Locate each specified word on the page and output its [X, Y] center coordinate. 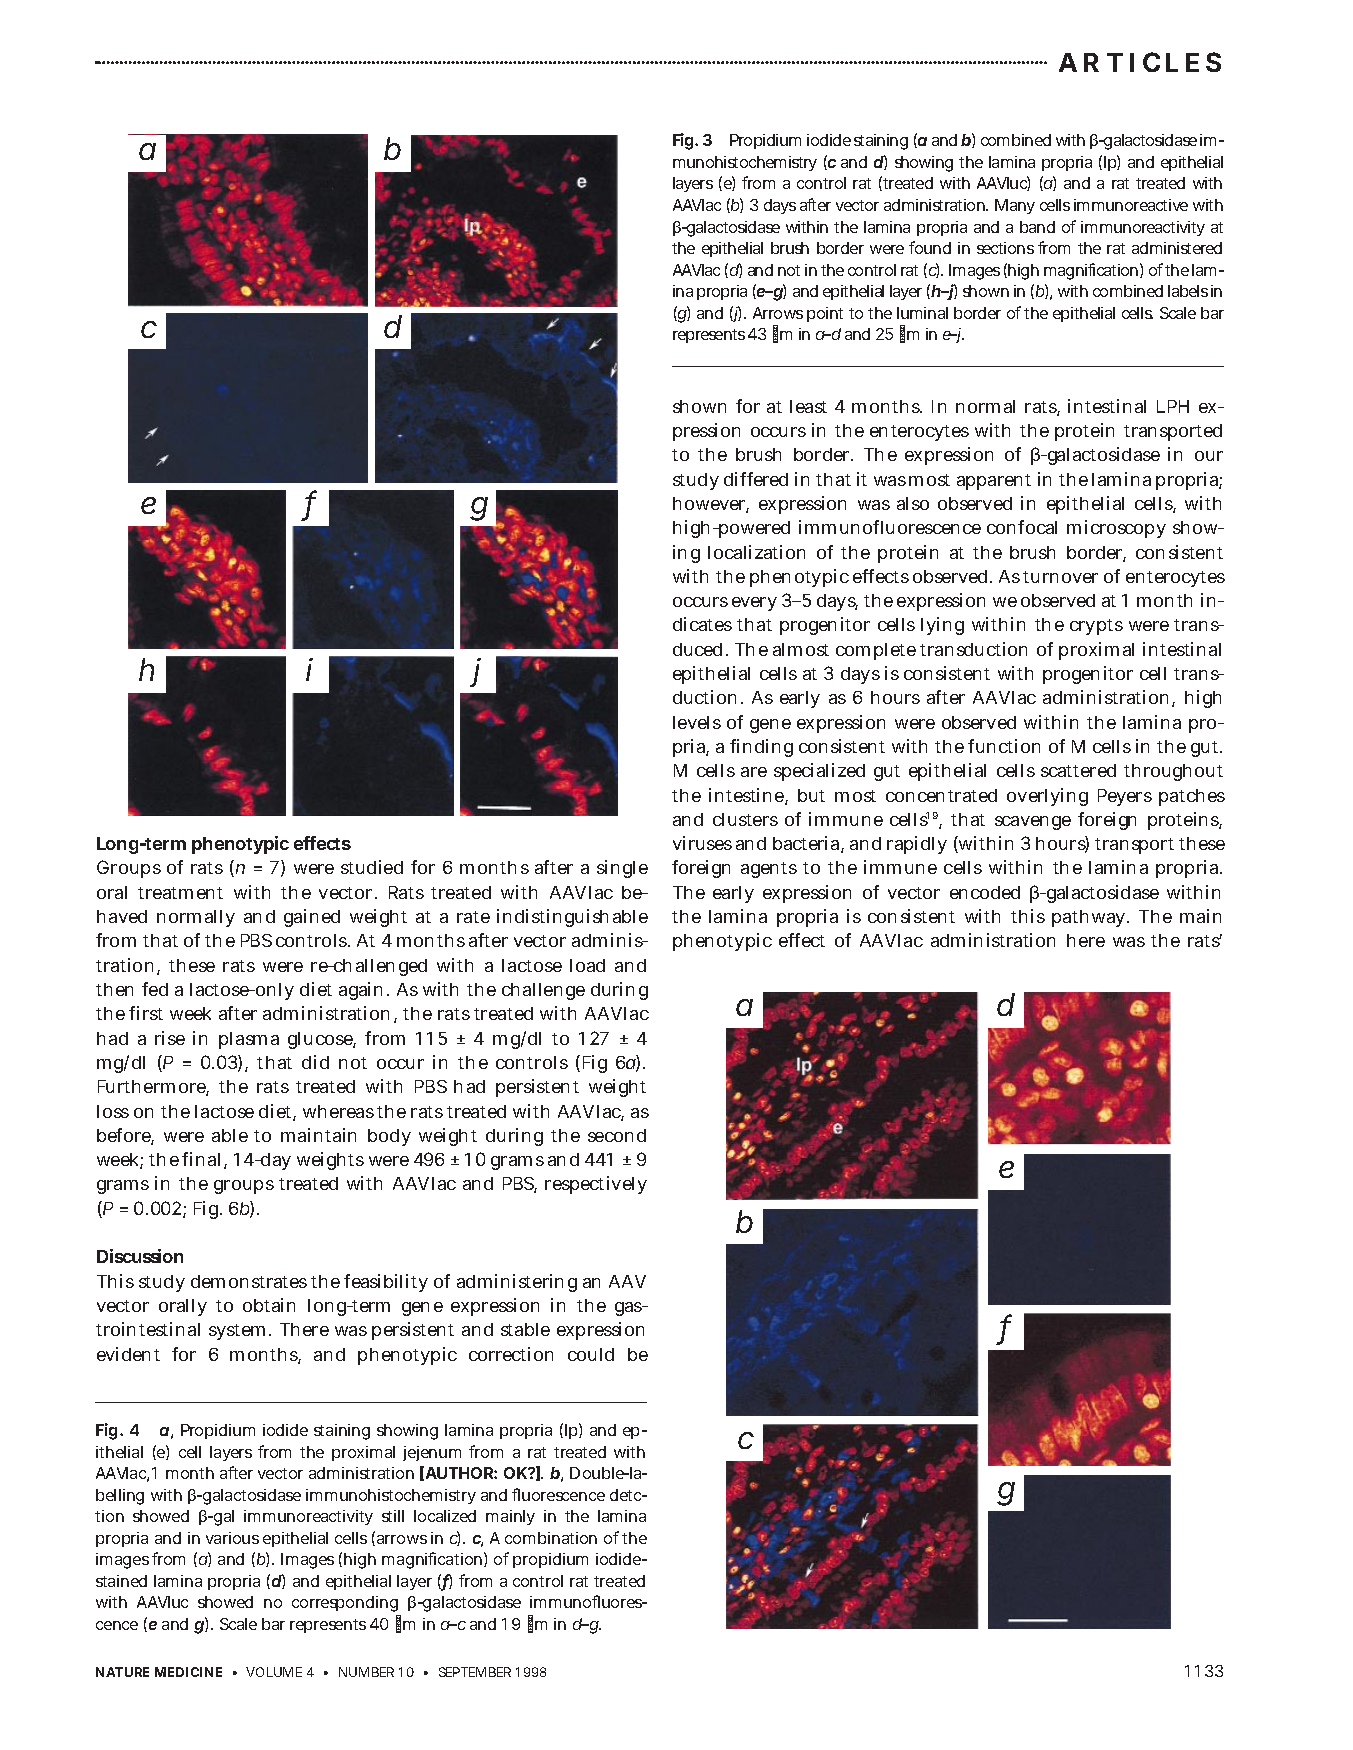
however [711, 505]
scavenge [1033, 823]
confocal [1022, 527]
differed [756, 479]
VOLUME [274, 1672]
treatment [180, 893]
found [930, 247]
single [622, 869]
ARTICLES [1140, 62]
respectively [596, 1185]
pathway [1090, 918]
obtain [269, 1305]
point [825, 314]
